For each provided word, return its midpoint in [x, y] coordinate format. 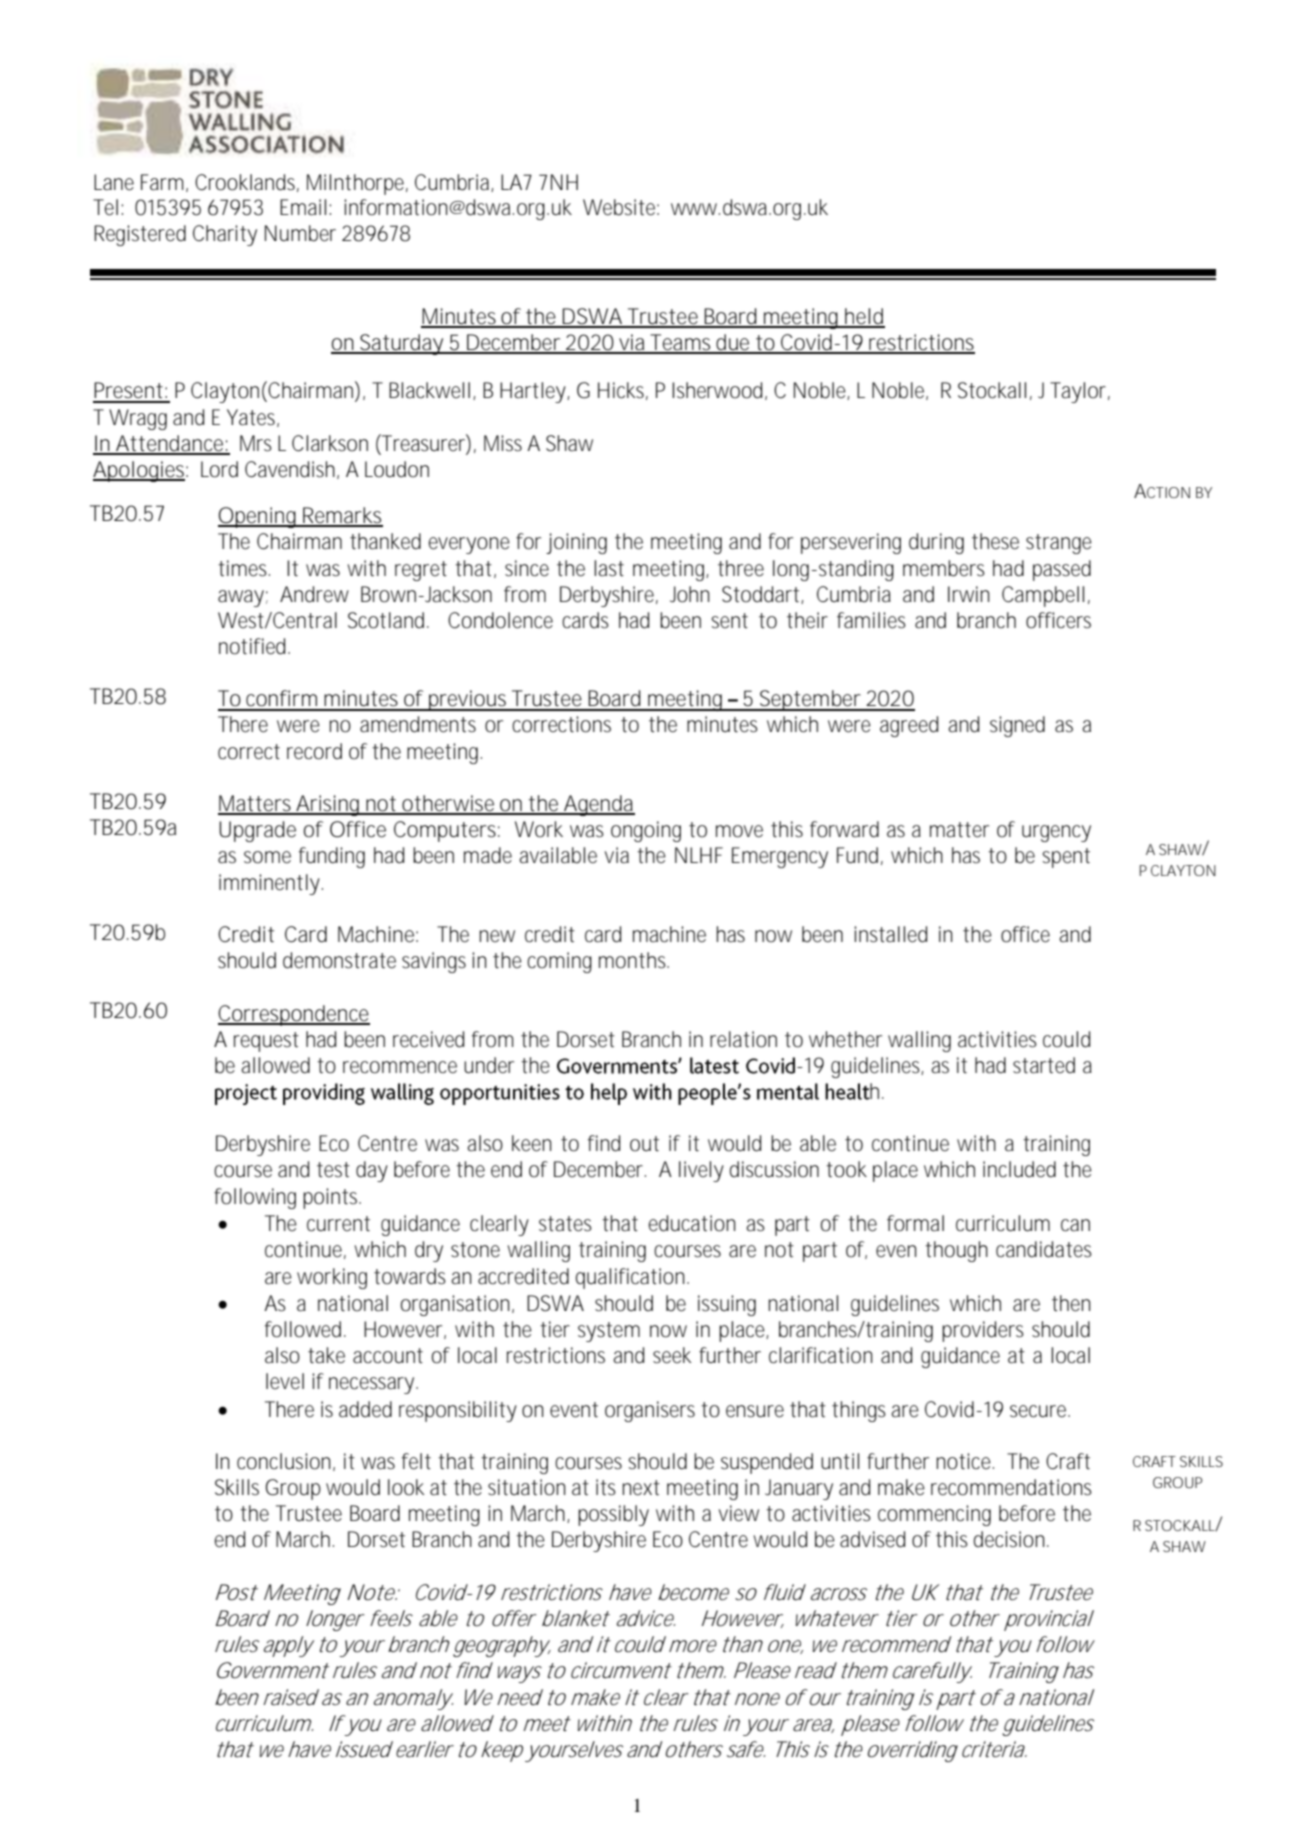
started [1044, 1065]
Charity [225, 235]
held [864, 317]
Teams [681, 343]
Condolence [500, 620]
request [266, 1042]
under [489, 1065]
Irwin [969, 594]
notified [252, 646]
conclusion [284, 1461]
